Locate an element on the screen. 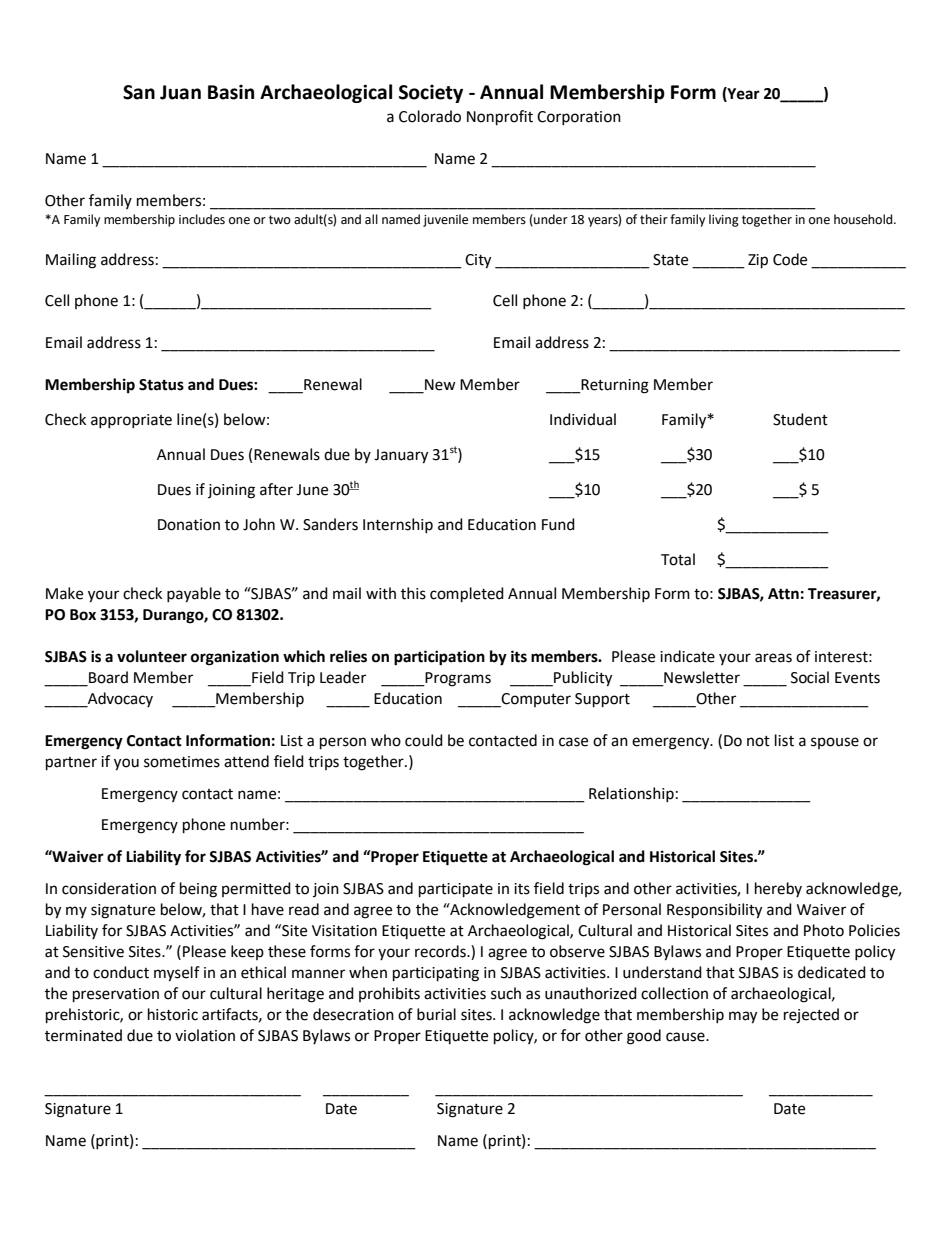 The width and height of the screenshot is (952, 1233). Student is located at coordinates (800, 419).
